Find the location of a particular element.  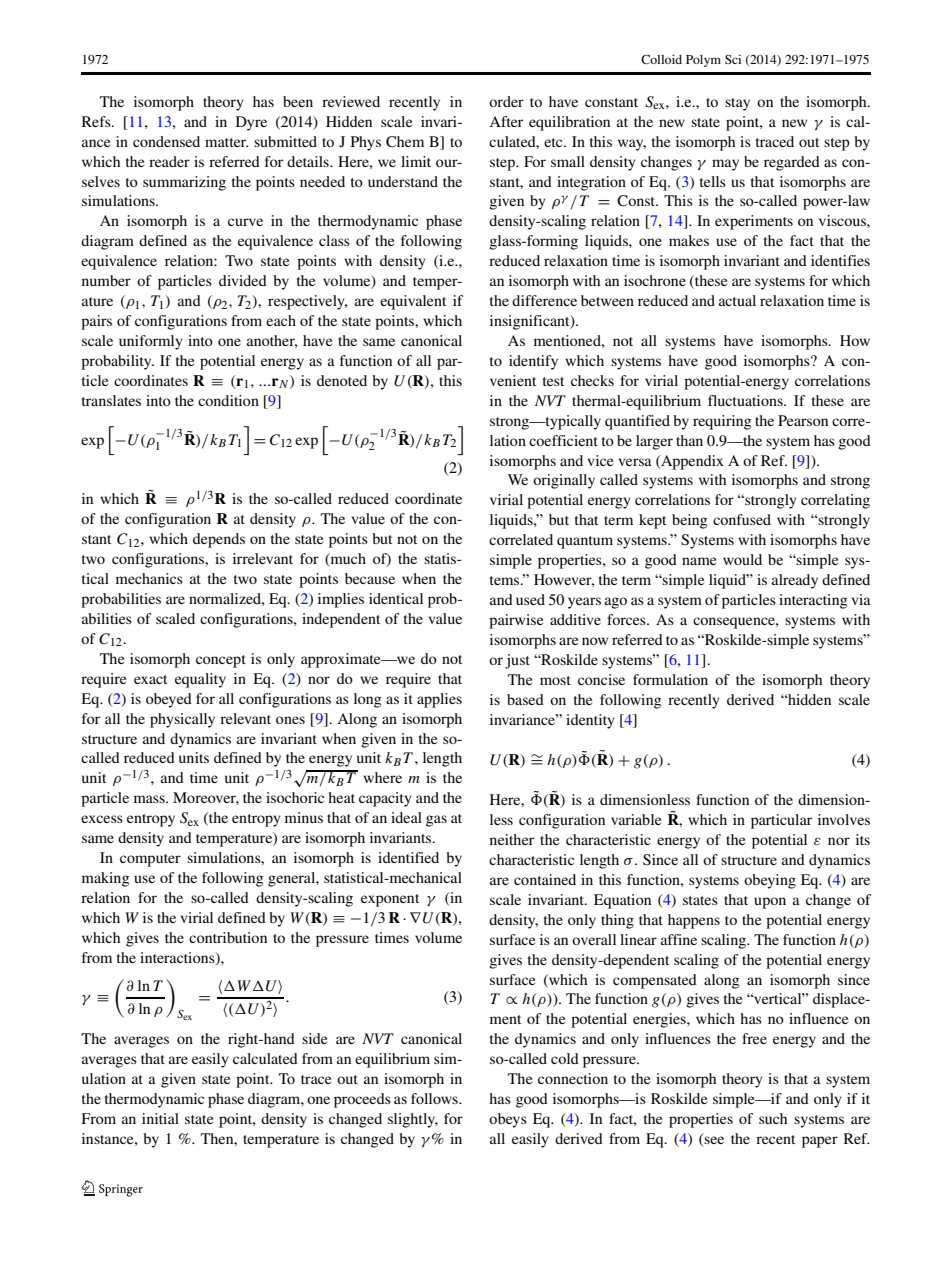

obeys is located at coordinates (508, 1120).
